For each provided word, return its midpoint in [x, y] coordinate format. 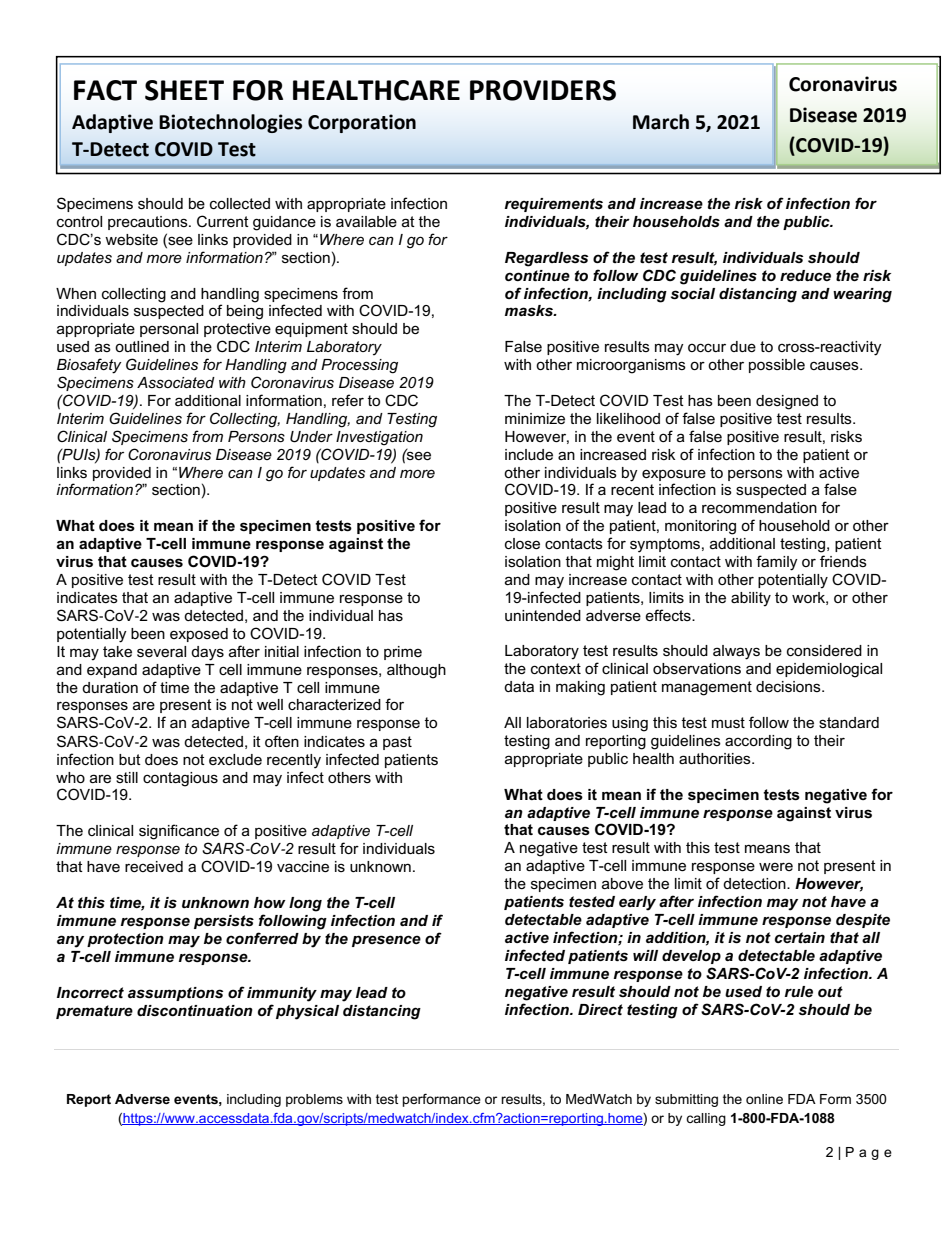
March [661, 122]
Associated [176, 382]
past [397, 743]
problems [314, 1100]
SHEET [184, 90]
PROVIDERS [543, 90]
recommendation [759, 507]
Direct [600, 1009]
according [758, 742]
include [529, 454]
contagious [180, 779]
